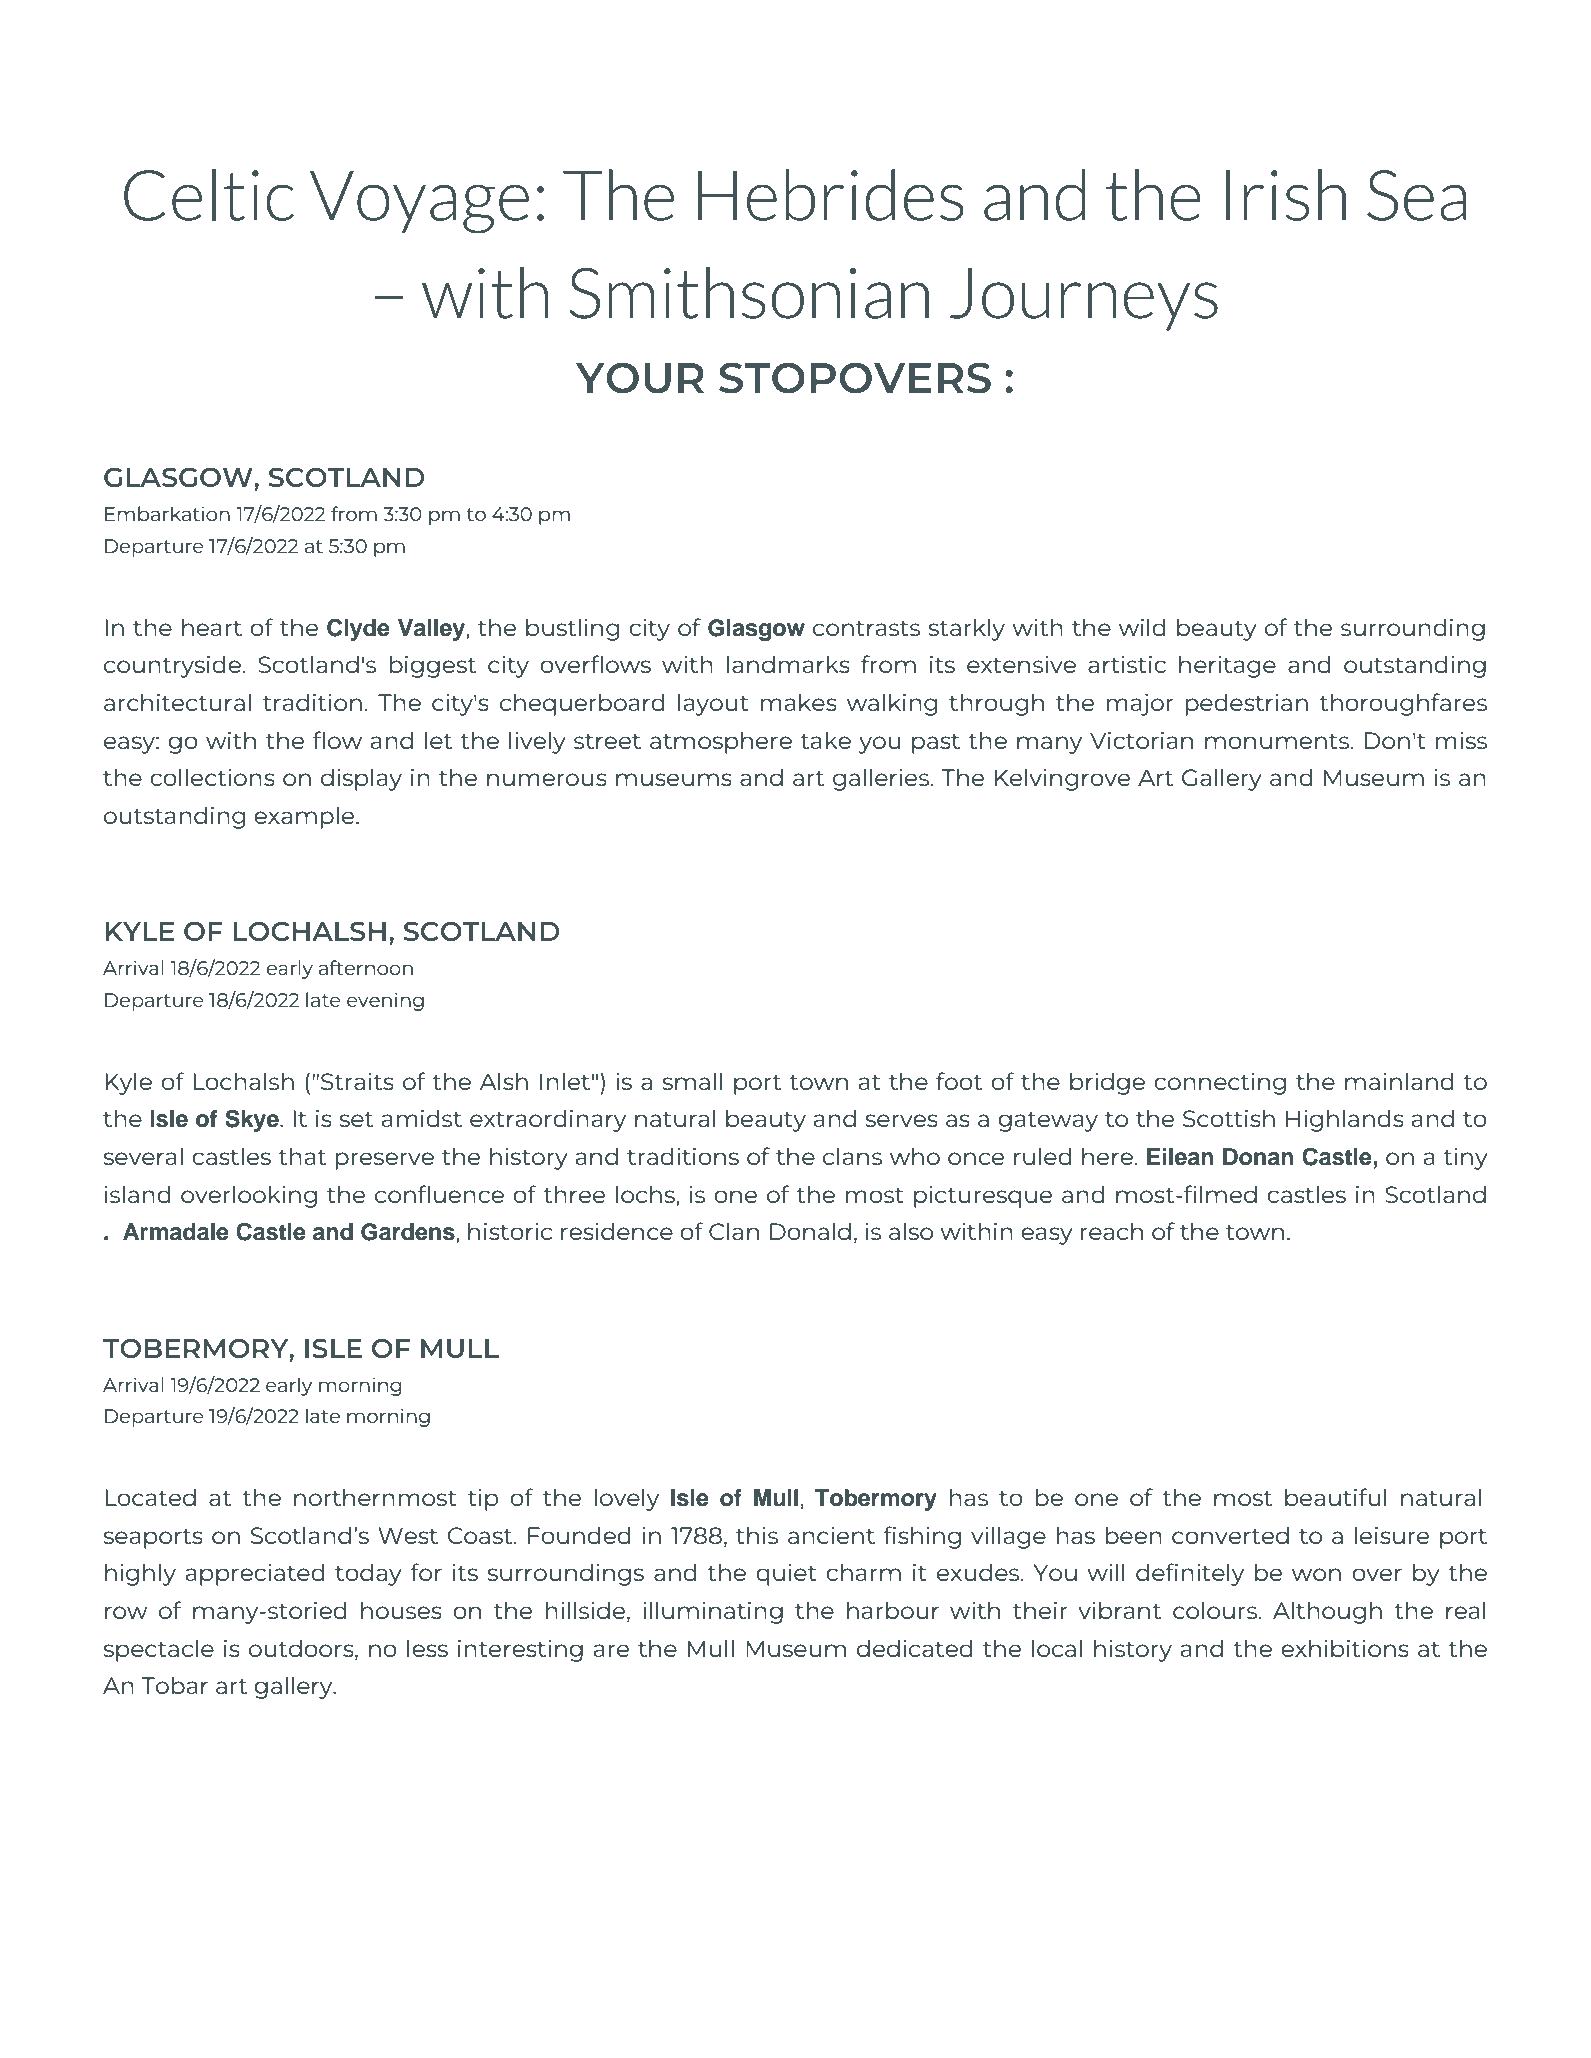 Image resolution: width=1591 pixels, height=2058 pixels. What do you see at coordinates (1399, 1081) in the screenshot?
I see `mainland` at bounding box center [1399, 1081].
